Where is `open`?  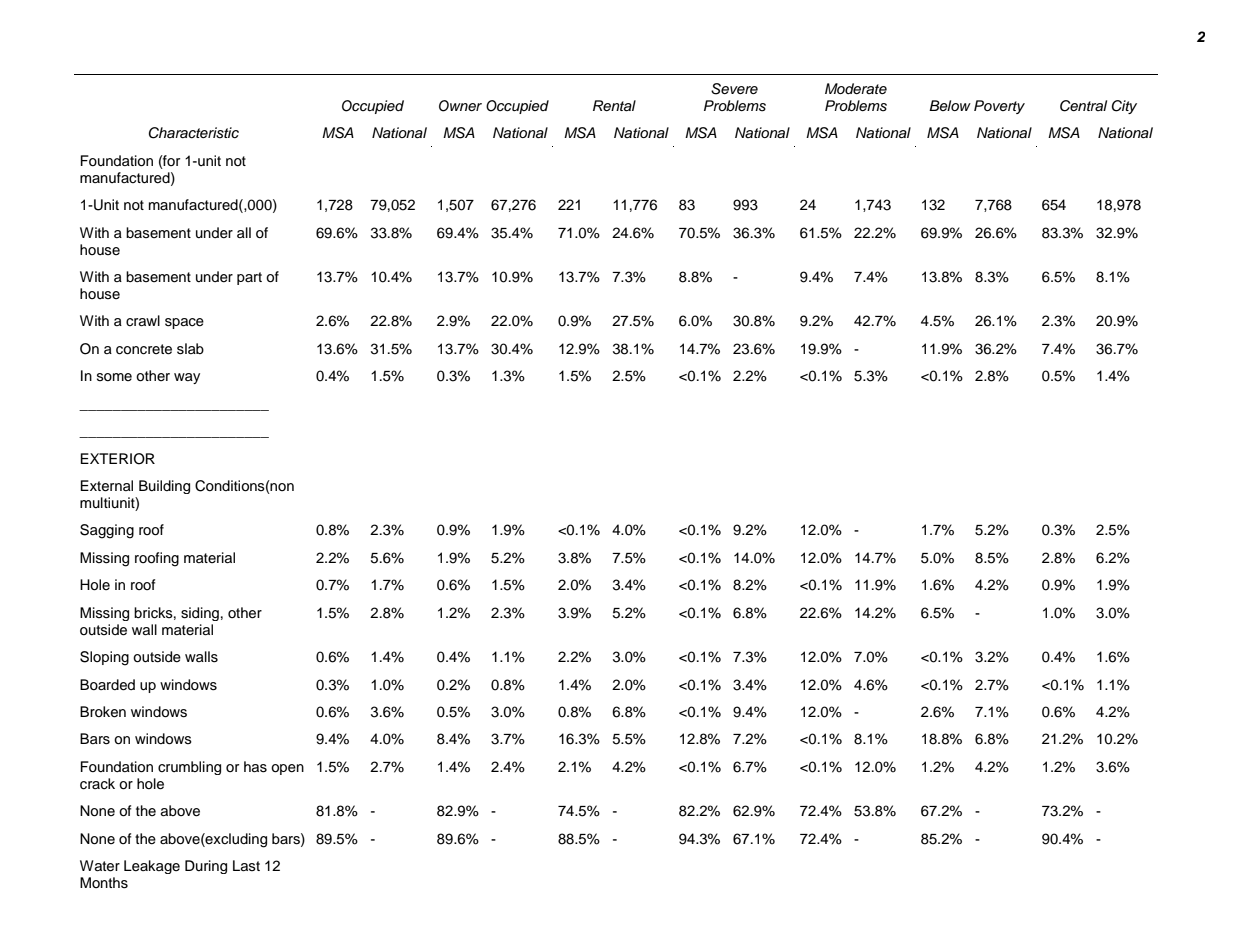
open is located at coordinates (287, 769).
